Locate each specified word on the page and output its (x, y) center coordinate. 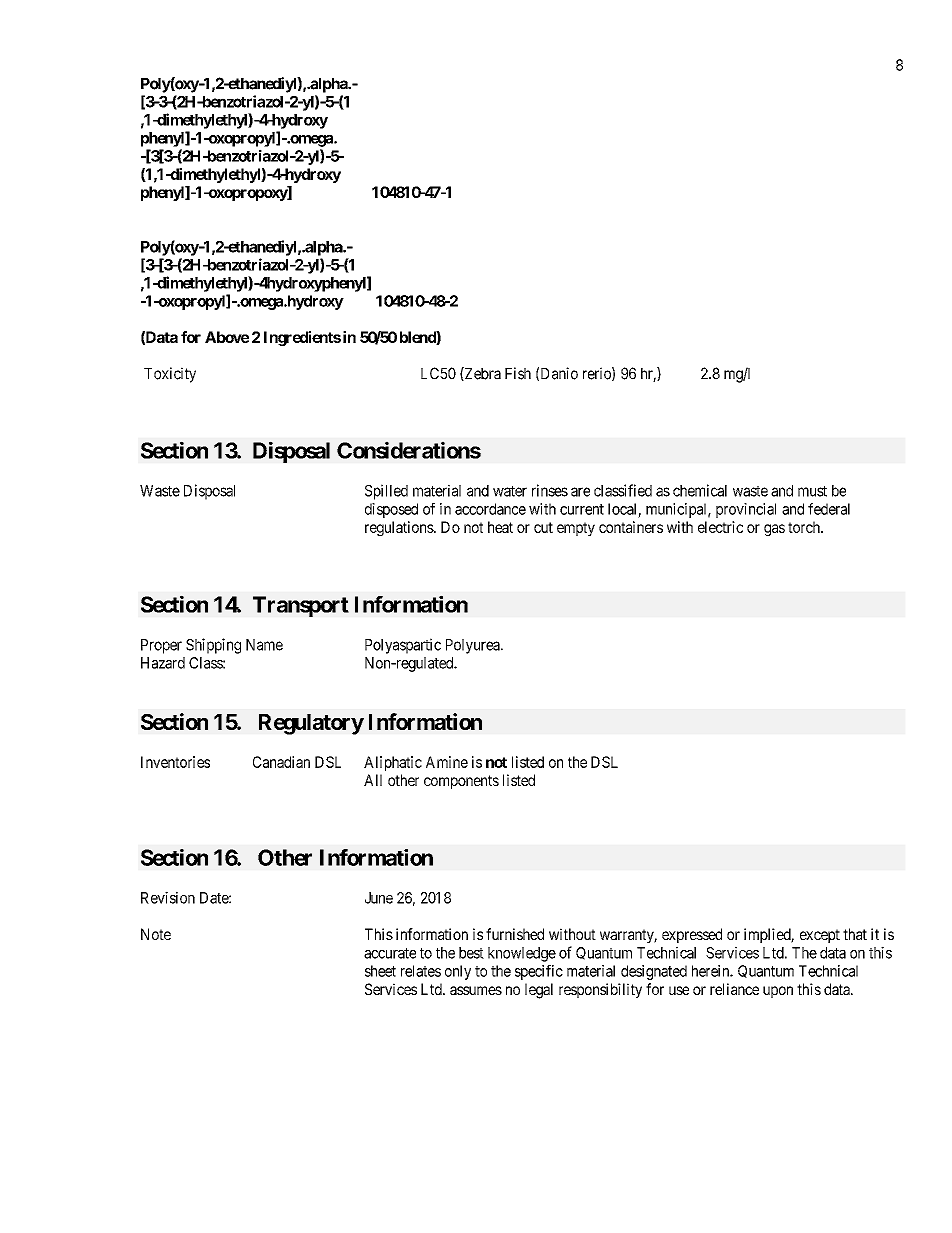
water (510, 491)
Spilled (386, 492)
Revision (168, 897)
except (820, 936)
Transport (301, 606)
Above (227, 337)
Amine (447, 762)
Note (156, 934)
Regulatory (311, 724)
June (379, 898)
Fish (518, 373)
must (812, 491)
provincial (746, 510)
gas (774, 530)
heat (500, 527)
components (461, 782)
